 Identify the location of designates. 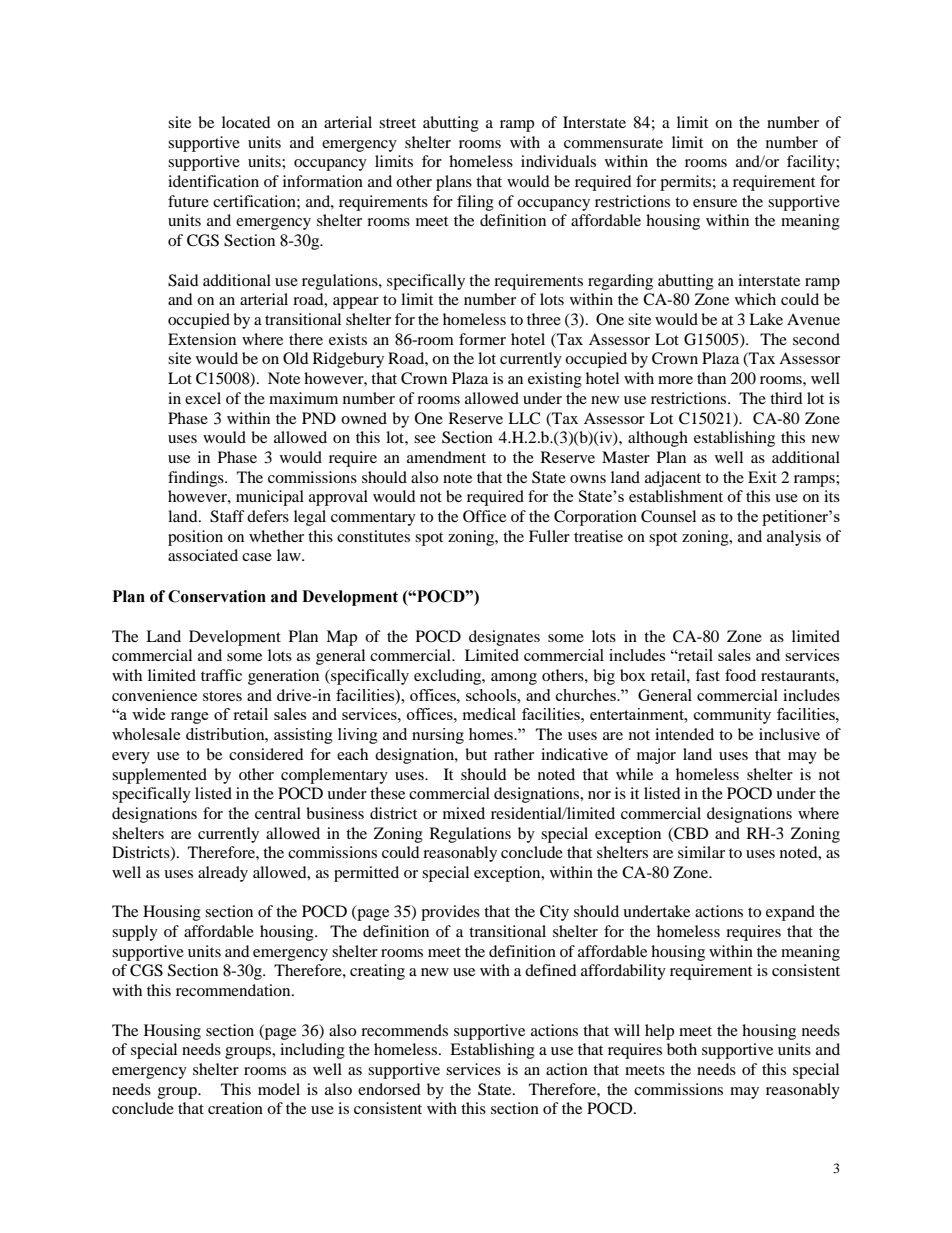
(504, 638).
